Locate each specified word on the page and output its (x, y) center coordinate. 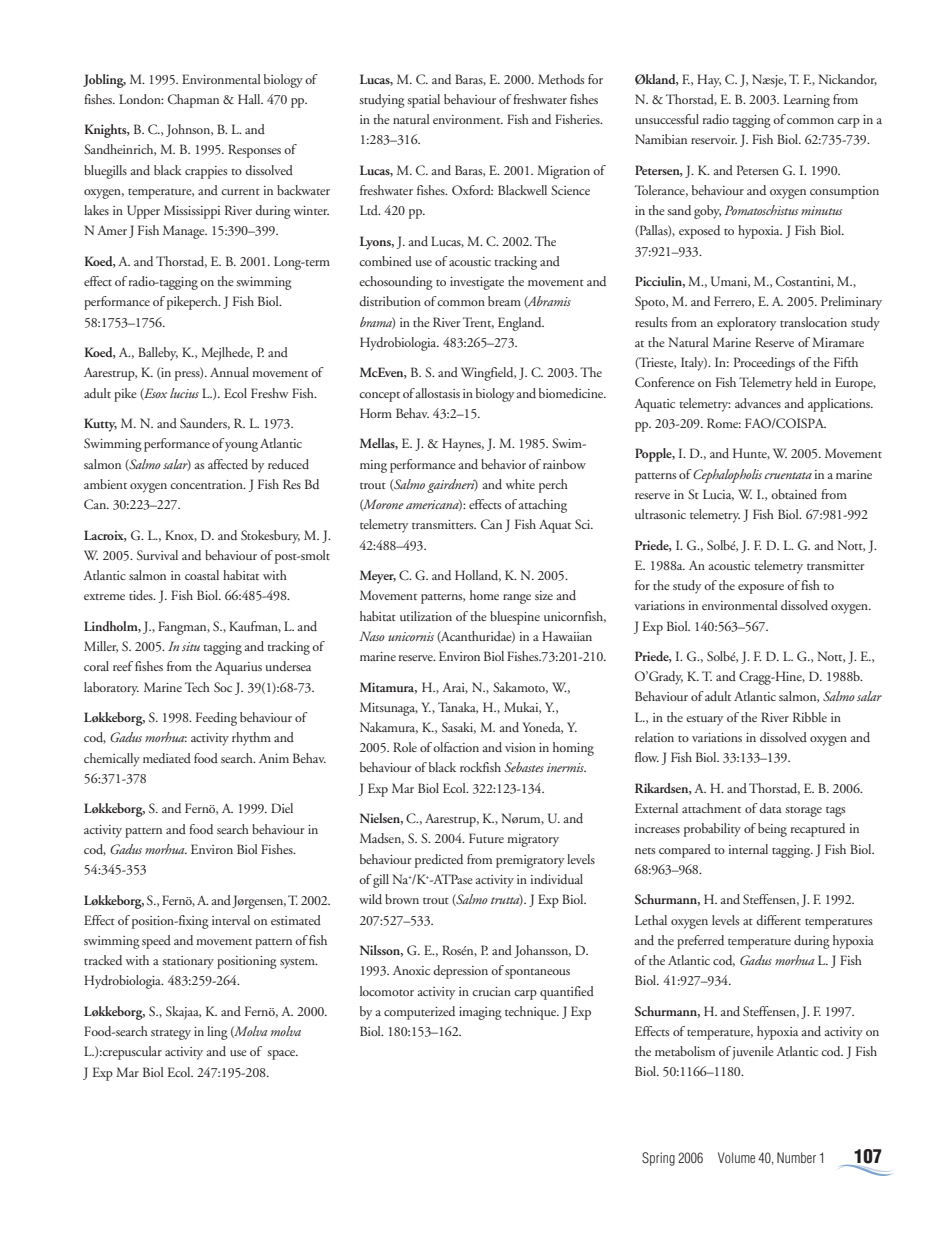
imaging (480, 1013)
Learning (807, 101)
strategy (171, 1035)
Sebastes (524, 767)
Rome (724, 423)
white (520, 484)
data (770, 808)
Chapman (193, 101)
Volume (736, 1157)
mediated (167, 758)
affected (228, 464)
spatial (423, 101)
